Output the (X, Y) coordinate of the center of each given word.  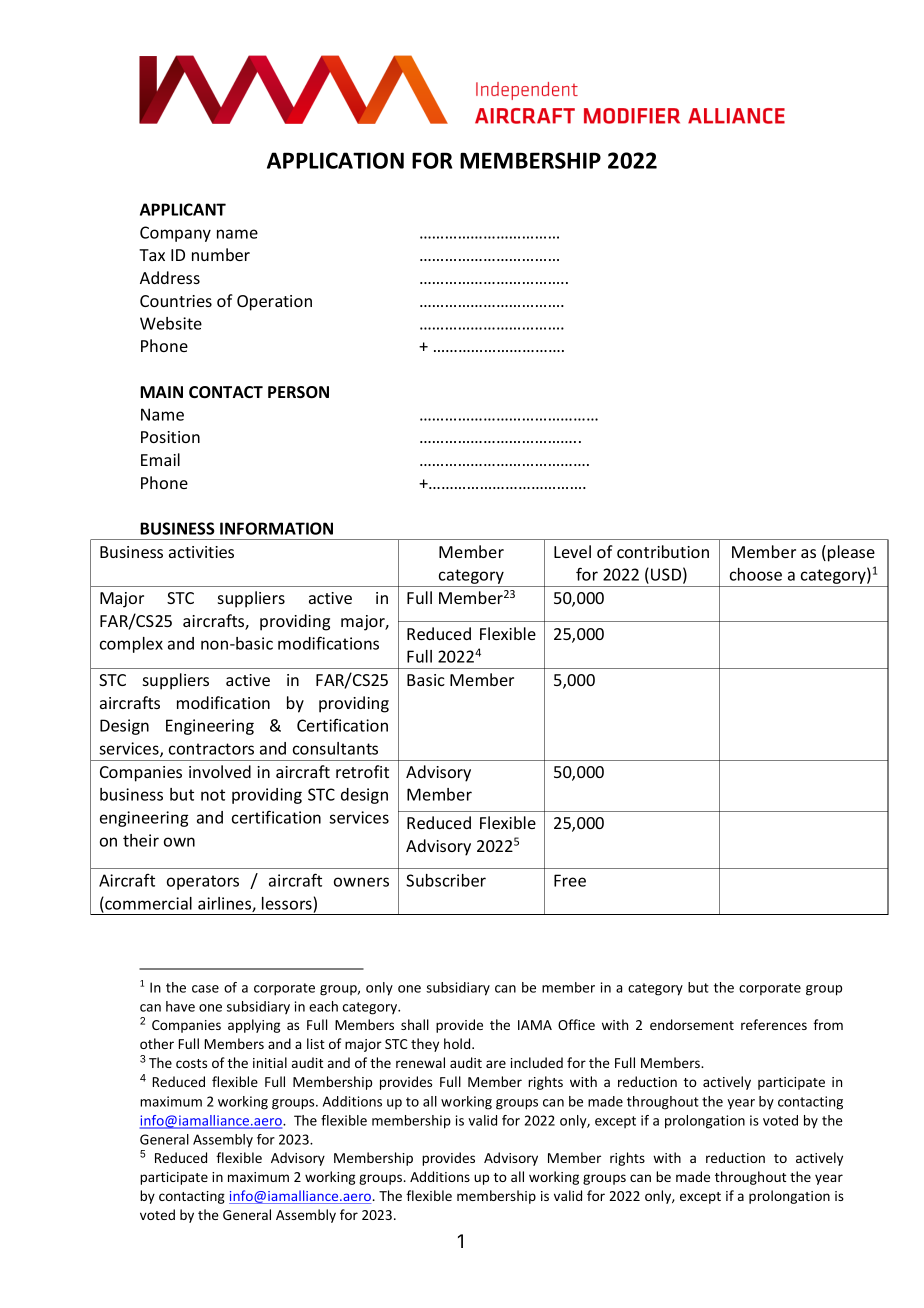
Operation (274, 303)
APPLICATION (335, 160)
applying (254, 1026)
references (774, 1024)
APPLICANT (183, 209)
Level (572, 551)
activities (201, 552)
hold (458, 1043)
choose (756, 574)
